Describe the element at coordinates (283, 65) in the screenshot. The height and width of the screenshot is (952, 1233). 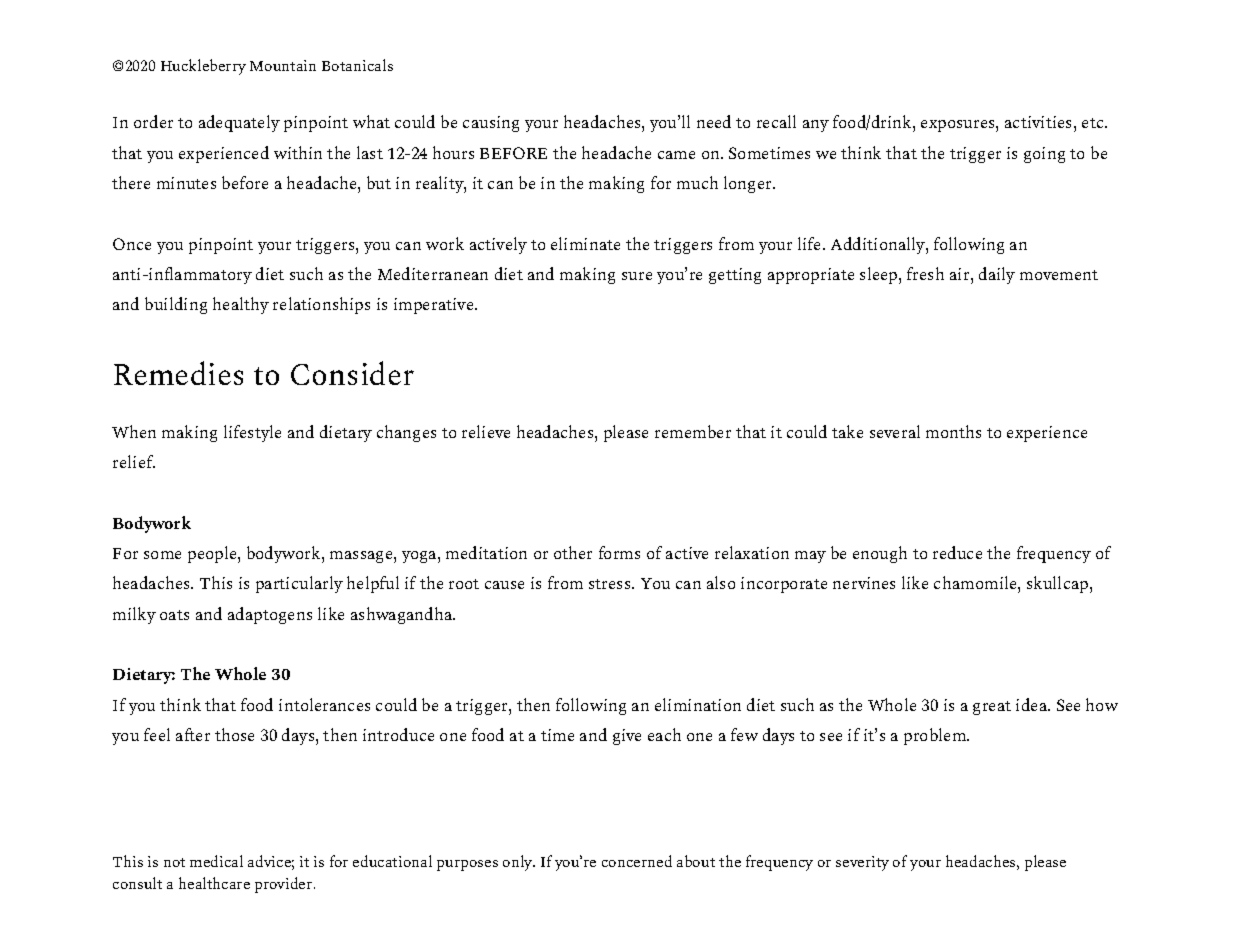
I see `Mountain` at that location.
